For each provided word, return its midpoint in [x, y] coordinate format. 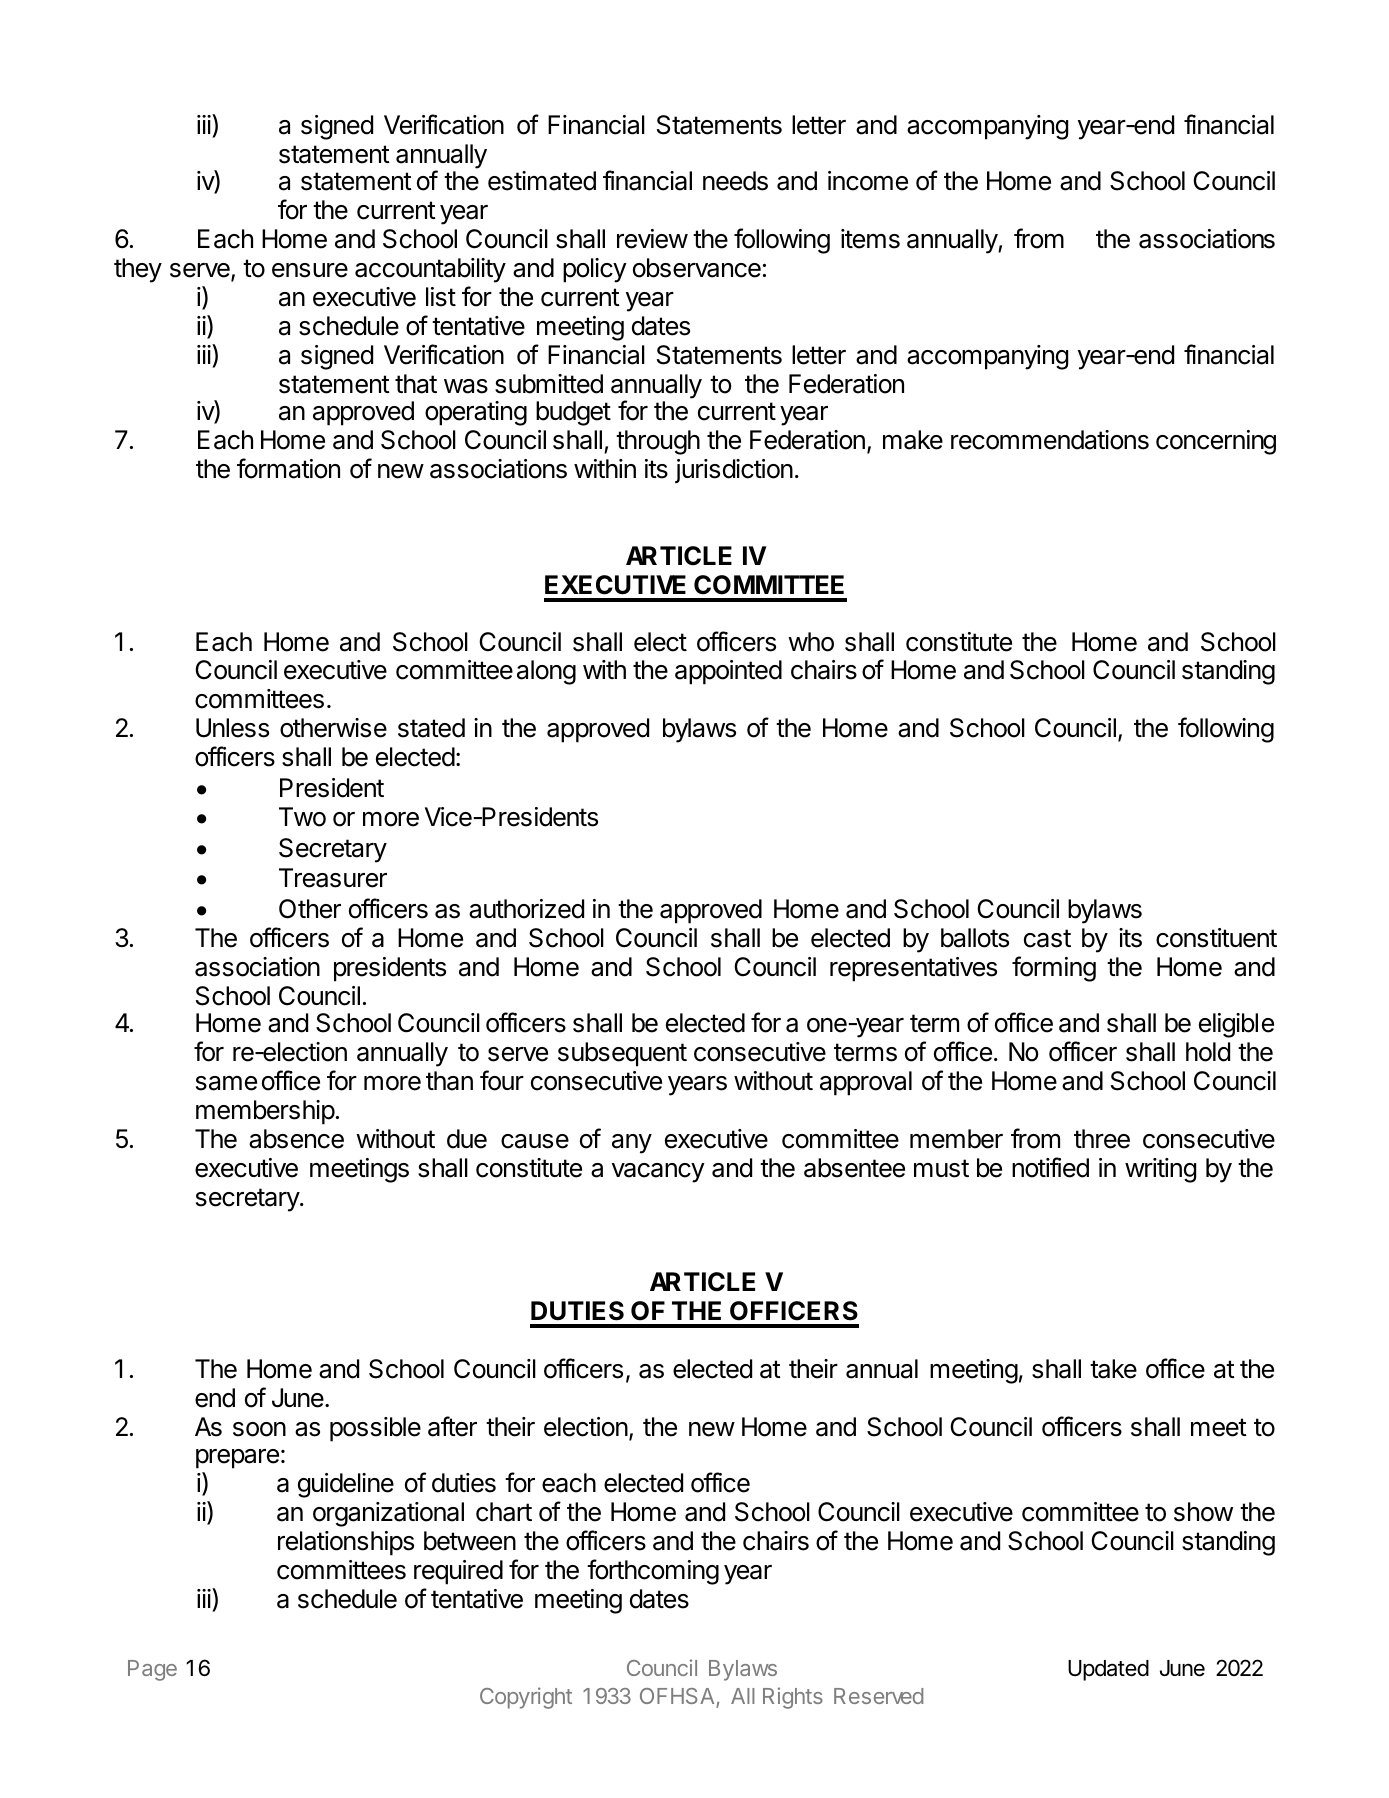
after [452, 1426]
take [1113, 1369]
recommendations [1050, 440]
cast [1047, 938]
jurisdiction [734, 471]
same [226, 1083]
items [870, 239]
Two [302, 817]
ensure [310, 270]
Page [152, 1670]
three [1102, 1139]
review [652, 239]
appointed [728, 672]
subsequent [622, 1054]
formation [288, 468]
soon [259, 1429]
